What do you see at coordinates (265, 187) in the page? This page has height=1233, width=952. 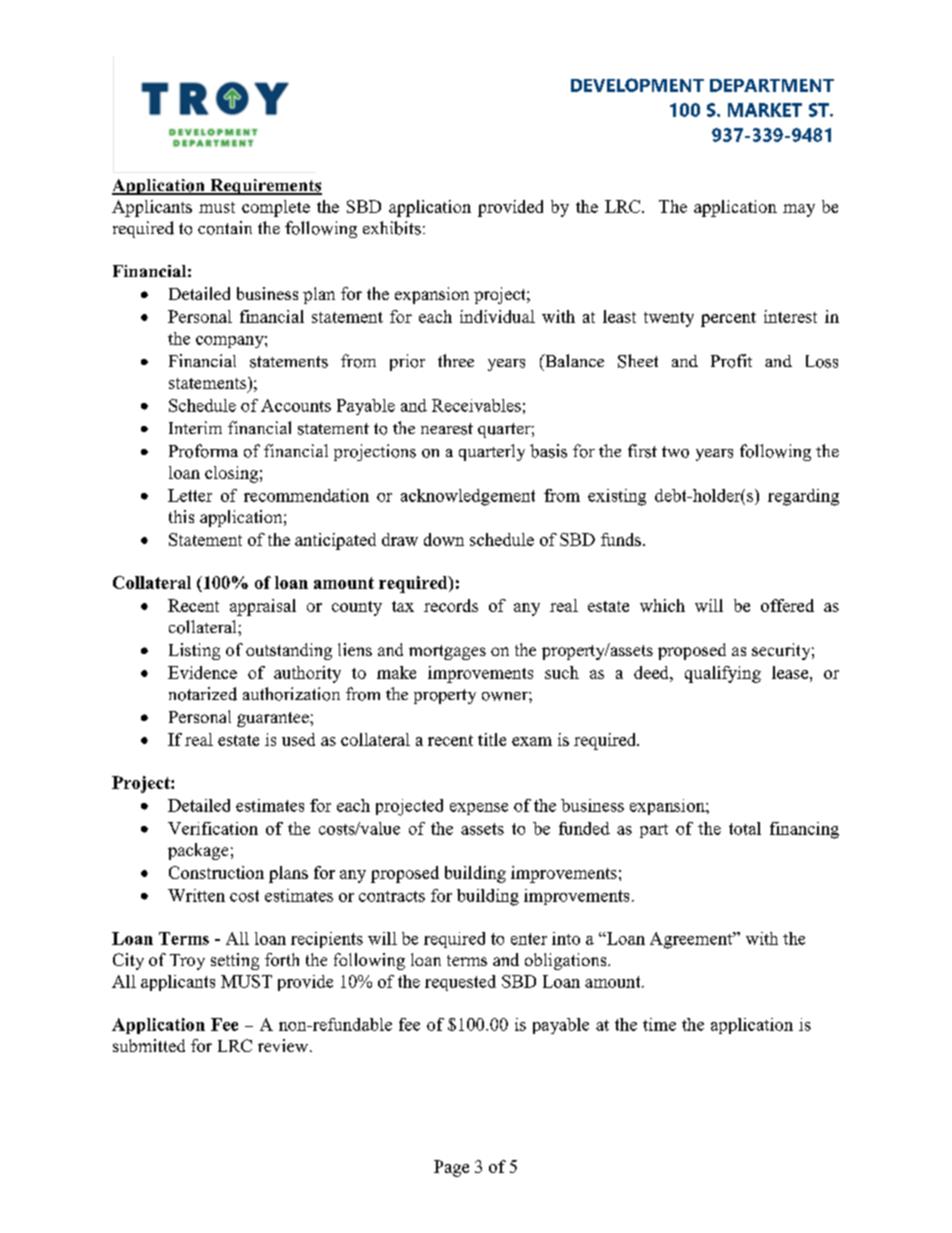 I see `Requirements` at bounding box center [265, 187].
